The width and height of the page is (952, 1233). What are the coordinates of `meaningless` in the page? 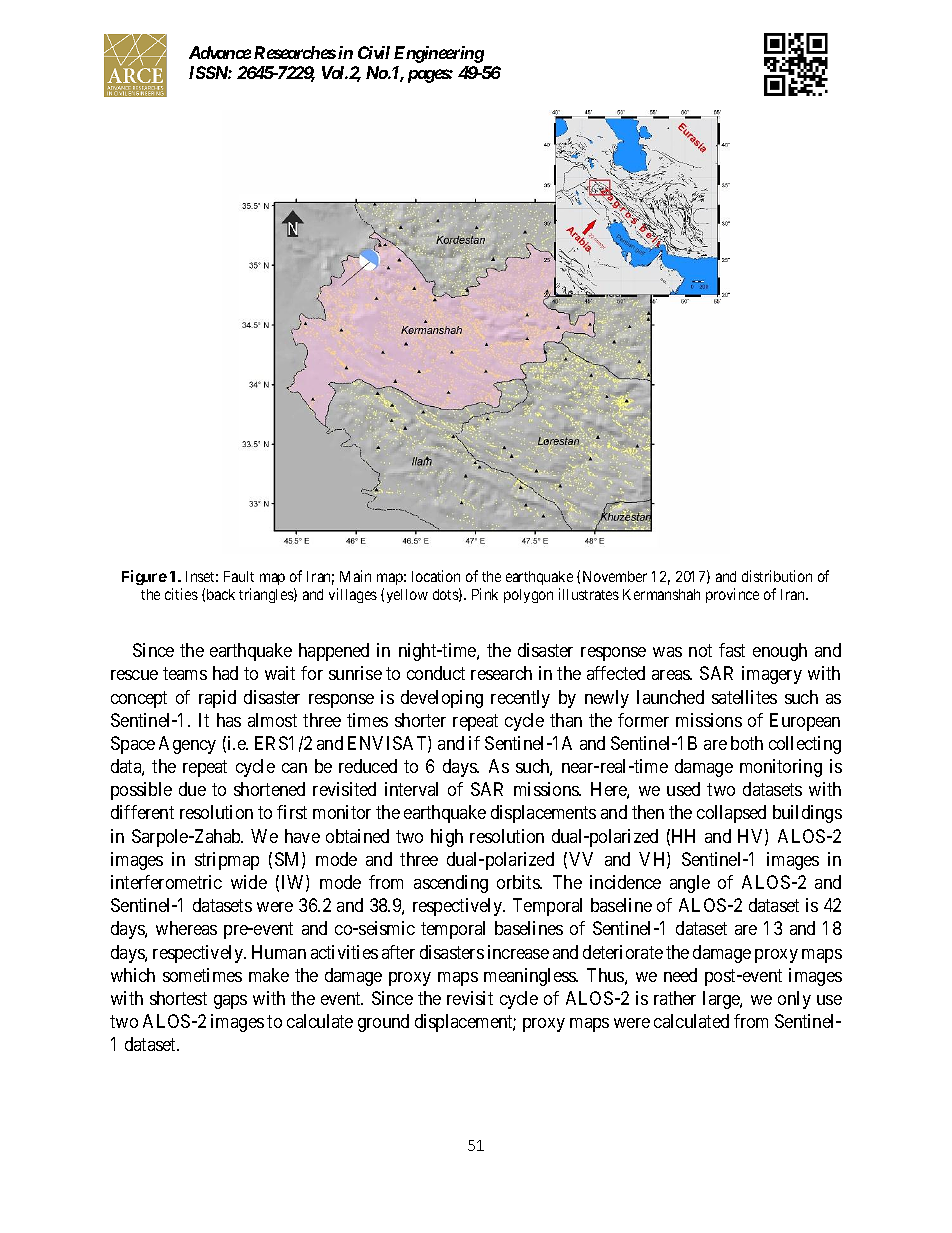 It's located at (531, 977).
